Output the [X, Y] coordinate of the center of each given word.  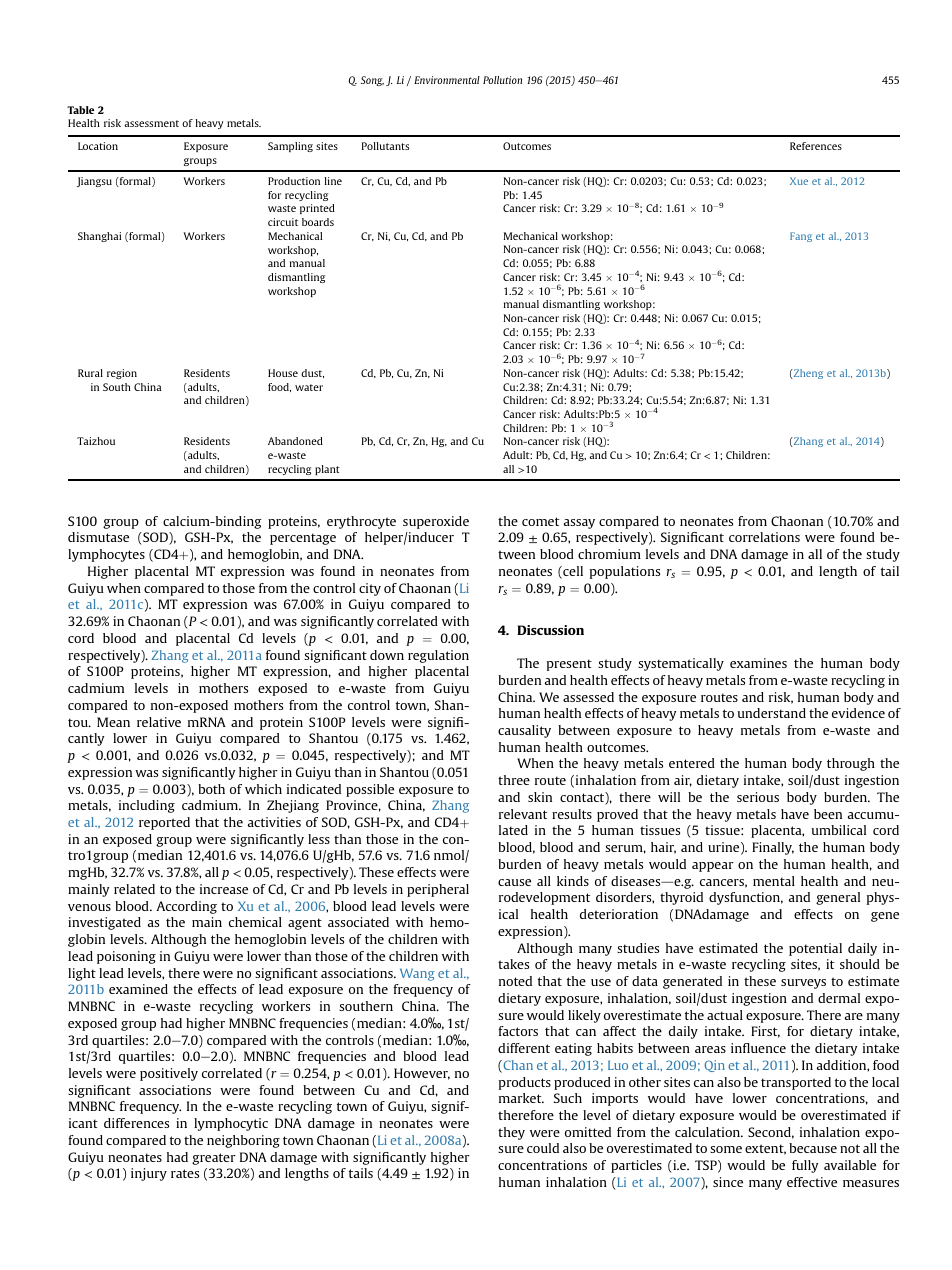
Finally [773, 848]
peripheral [438, 890]
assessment [151, 123]
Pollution [502, 80]
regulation [438, 656]
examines [758, 663]
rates [185, 1173]
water [309, 387]
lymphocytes [106, 555]
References [816, 146]
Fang [801, 237]
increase [224, 889]
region [122, 374]
